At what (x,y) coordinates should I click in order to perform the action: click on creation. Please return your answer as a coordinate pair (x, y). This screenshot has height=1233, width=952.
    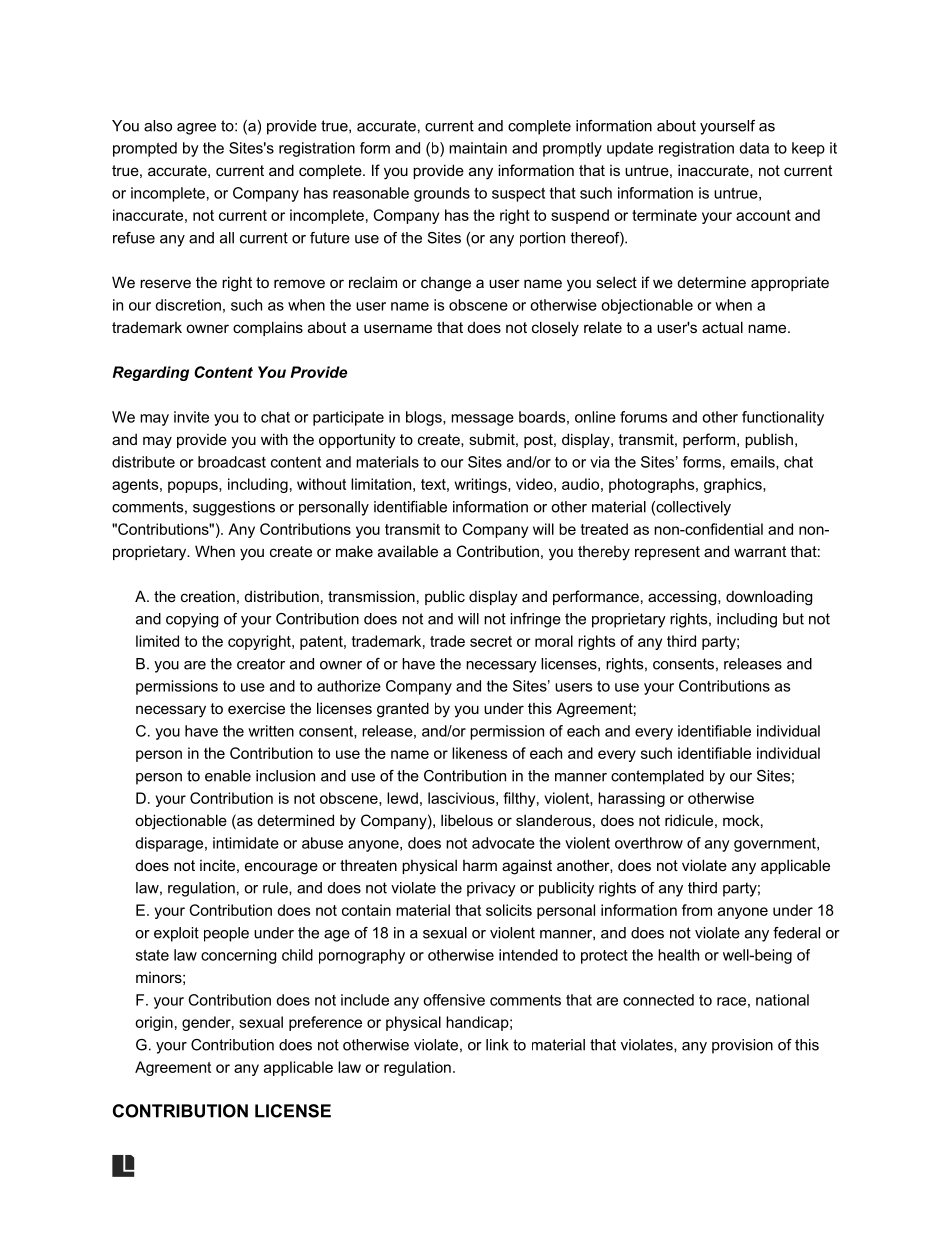
    Looking at the image, I should click on (208, 596).
